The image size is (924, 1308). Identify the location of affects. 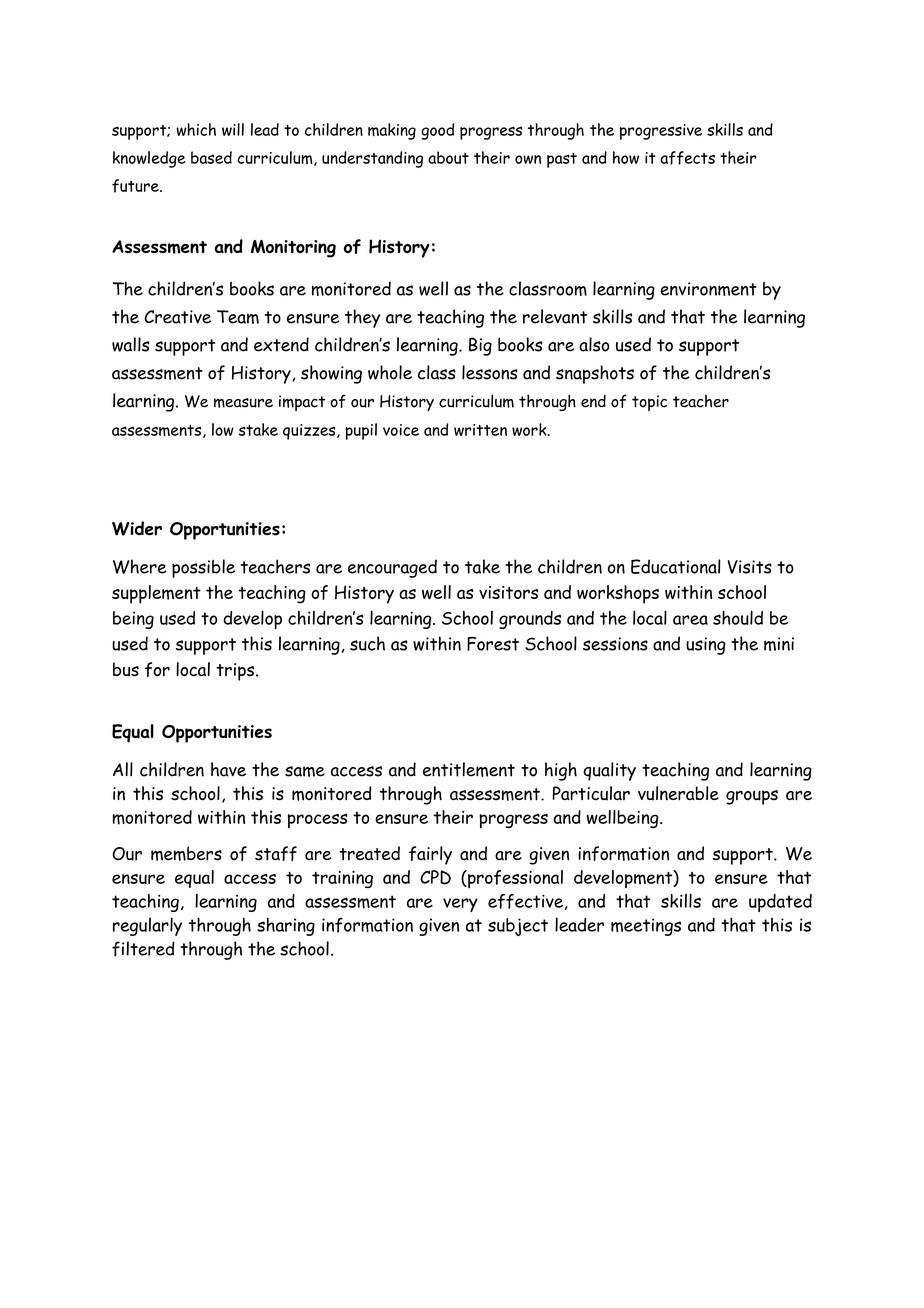
(687, 158).
